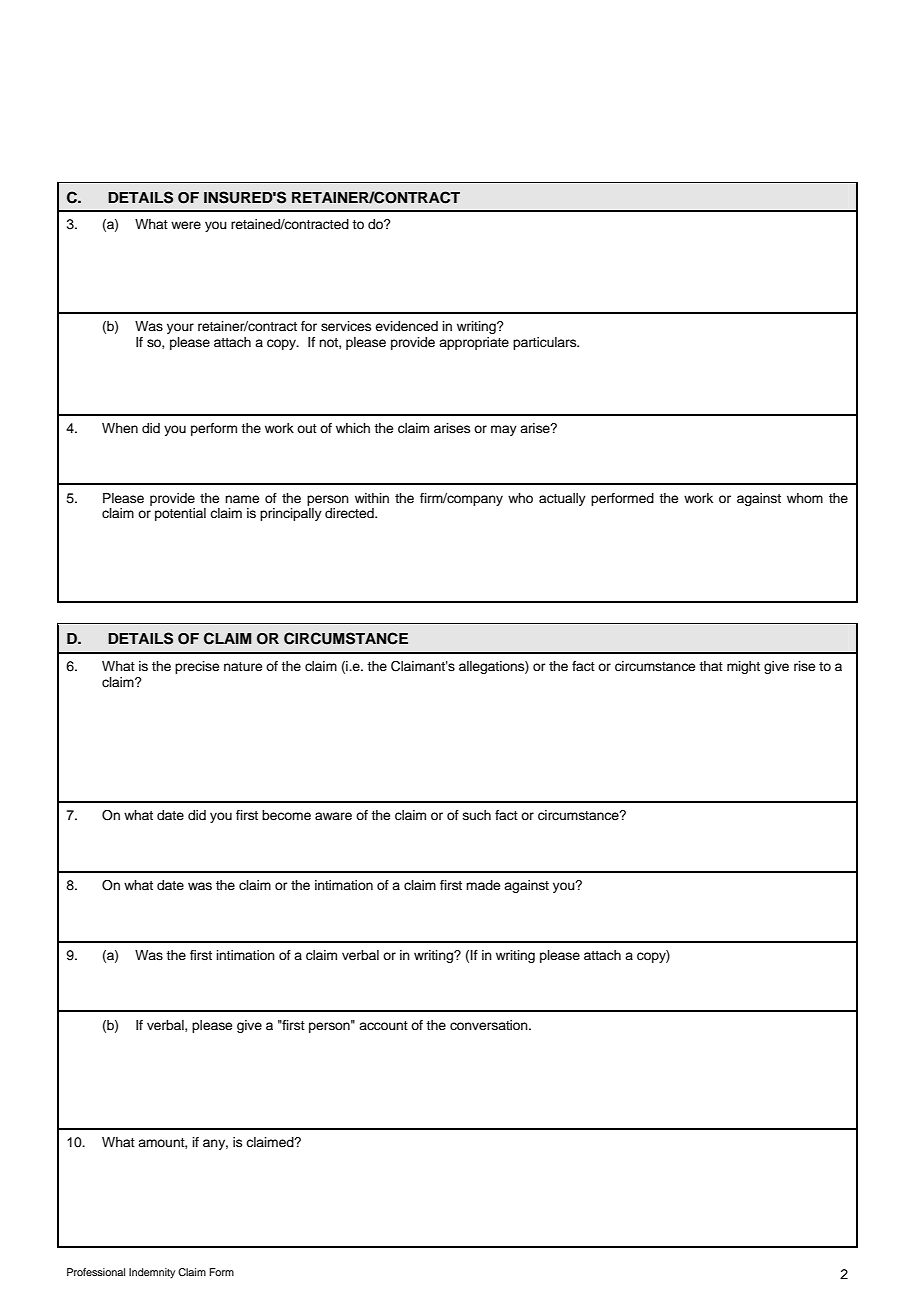  What do you see at coordinates (711, 666) in the document?
I see `that` at bounding box center [711, 666].
